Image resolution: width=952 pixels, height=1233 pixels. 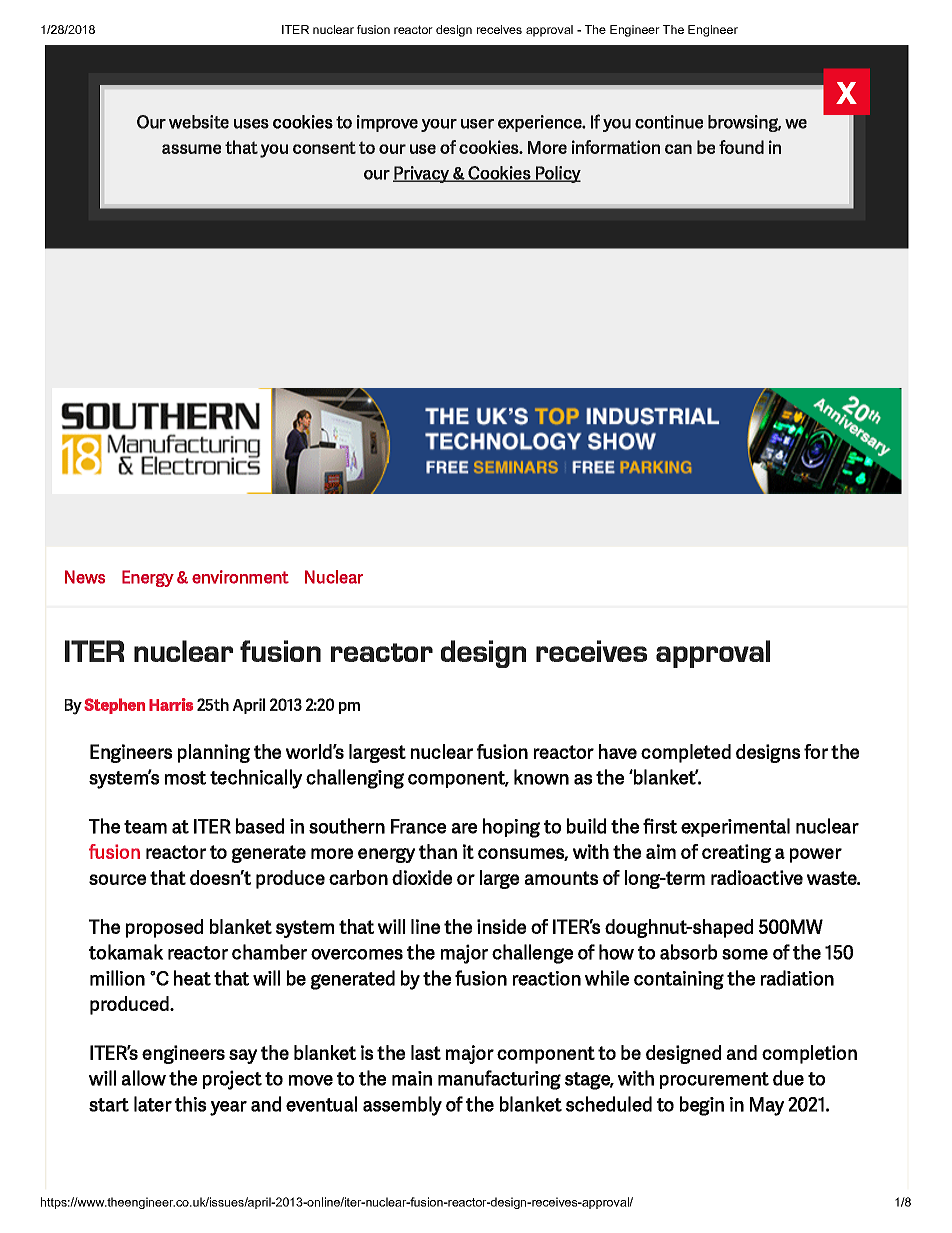 I want to click on experimental, so click(x=735, y=827).
